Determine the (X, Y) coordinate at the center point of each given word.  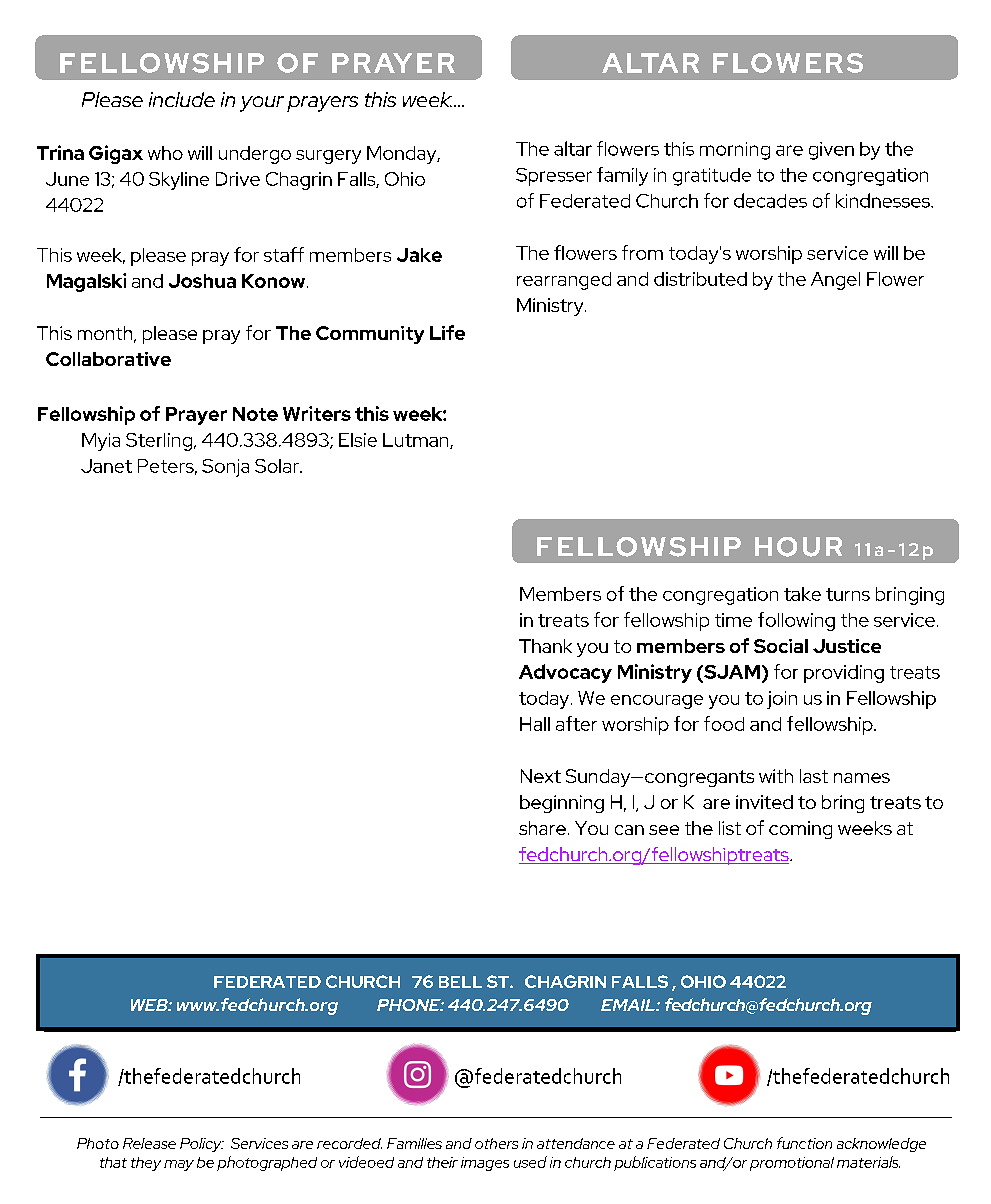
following (796, 621)
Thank (545, 646)
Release (149, 1143)
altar (573, 148)
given (831, 151)
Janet (106, 466)
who (165, 153)
